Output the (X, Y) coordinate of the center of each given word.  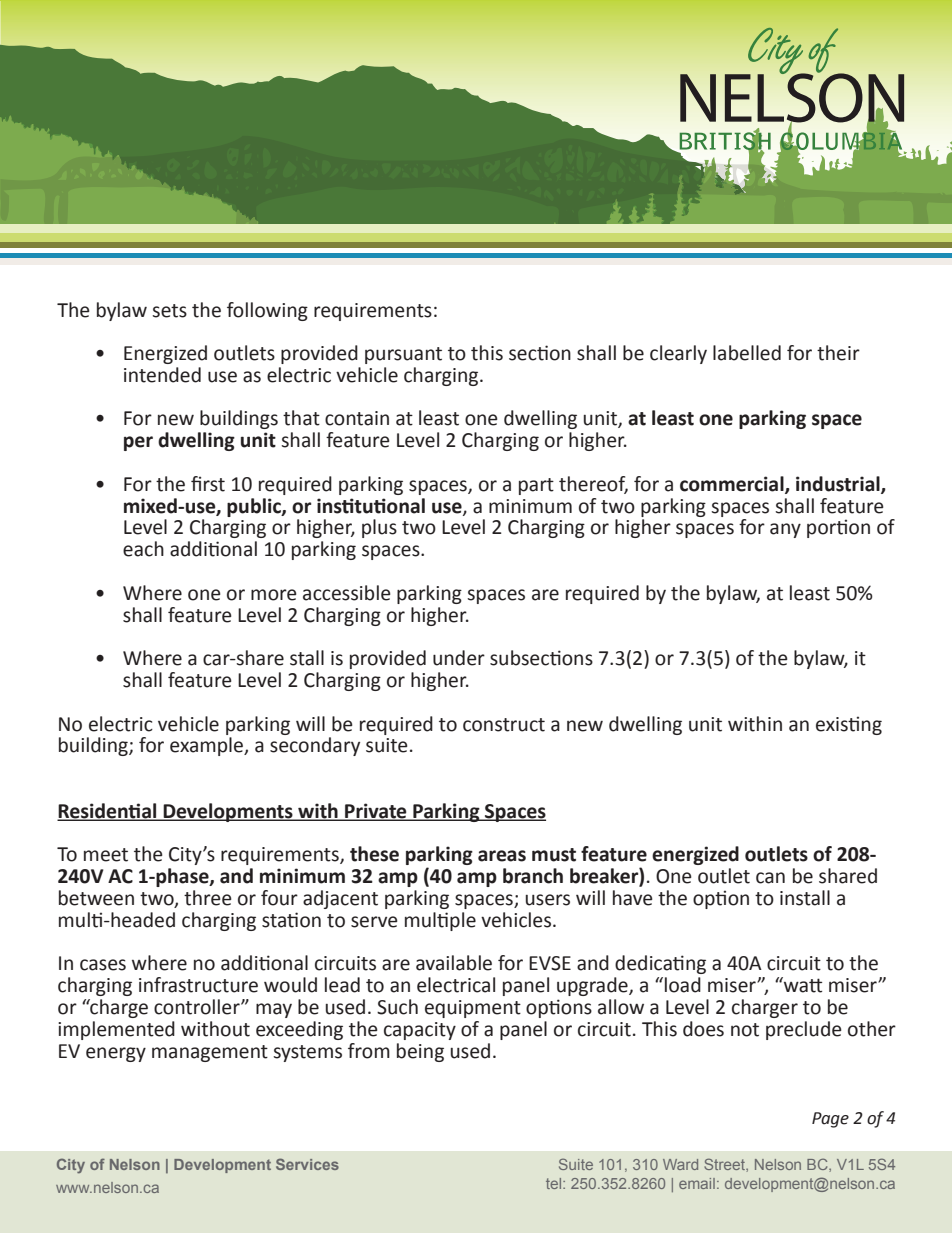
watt (802, 985)
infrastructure (198, 985)
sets (169, 311)
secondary (315, 746)
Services (307, 1164)
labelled (747, 353)
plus (379, 528)
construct (504, 725)
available (454, 963)
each (143, 549)
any (785, 530)
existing (849, 725)
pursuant (403, 355)
